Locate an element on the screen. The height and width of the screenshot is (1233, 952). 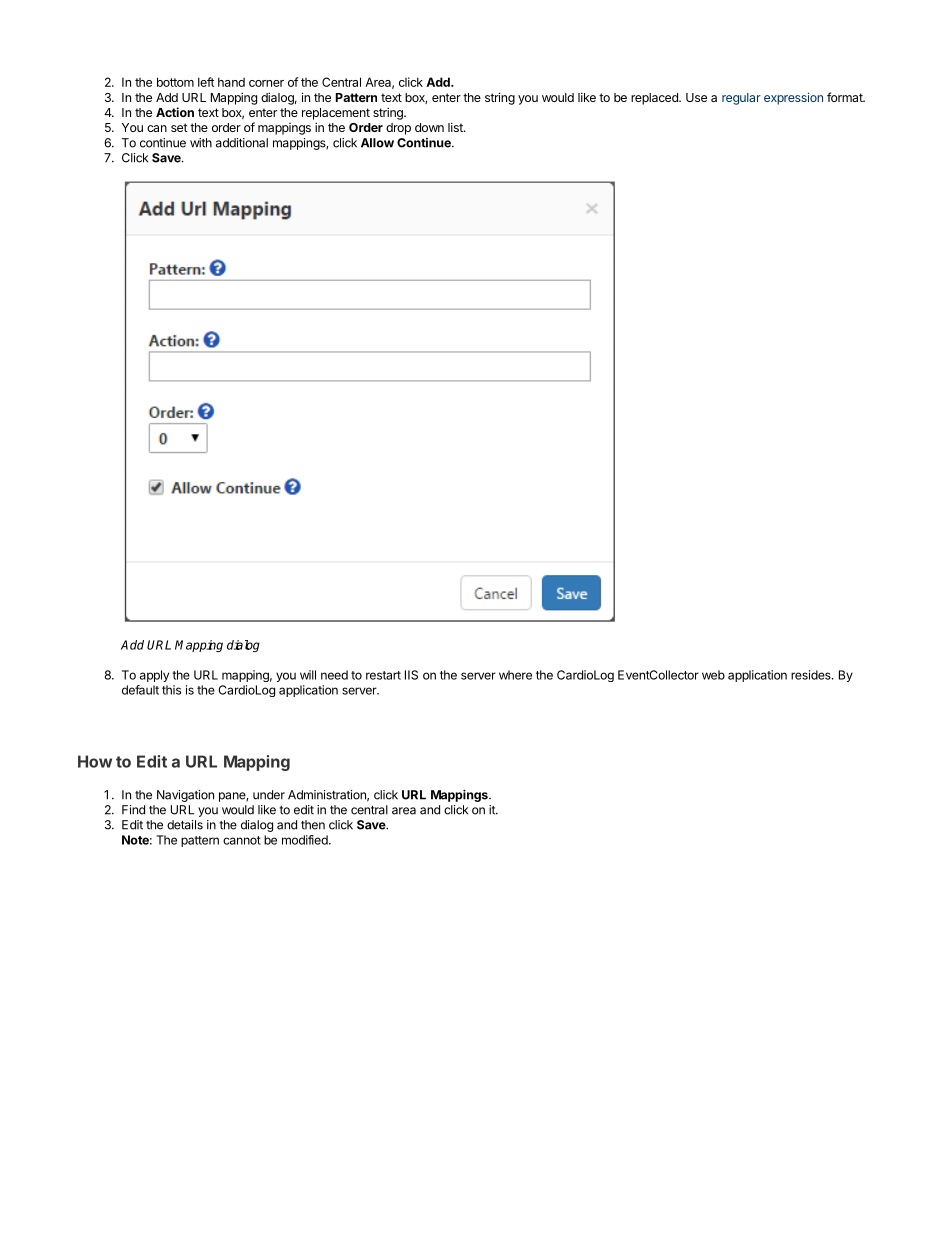
web is located at coordinates (713, 675).
